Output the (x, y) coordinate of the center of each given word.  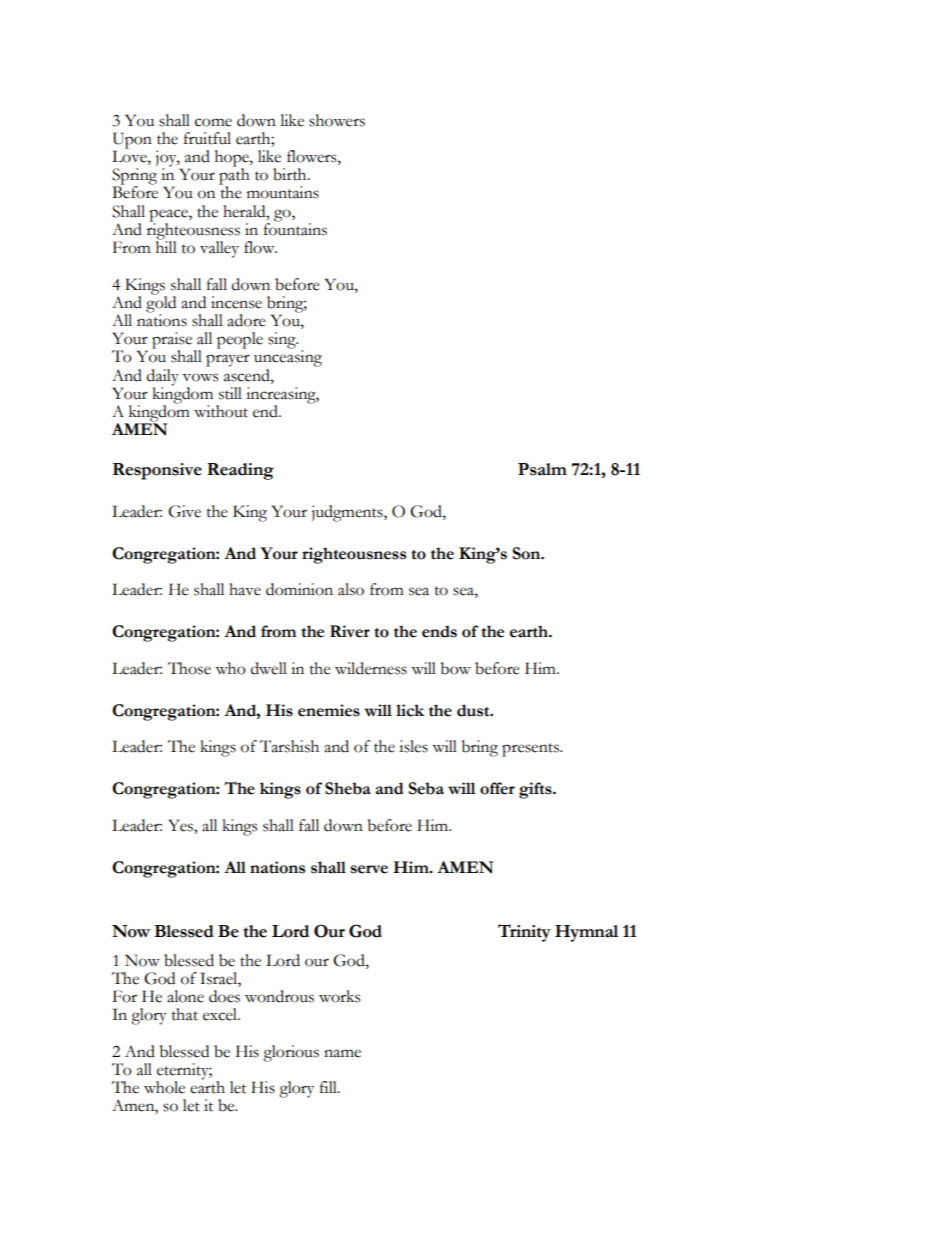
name (342, 1053)
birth (291, 174)
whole (164, 1087)
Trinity (524, 933)
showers (337, 120)
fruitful (207, 138)
